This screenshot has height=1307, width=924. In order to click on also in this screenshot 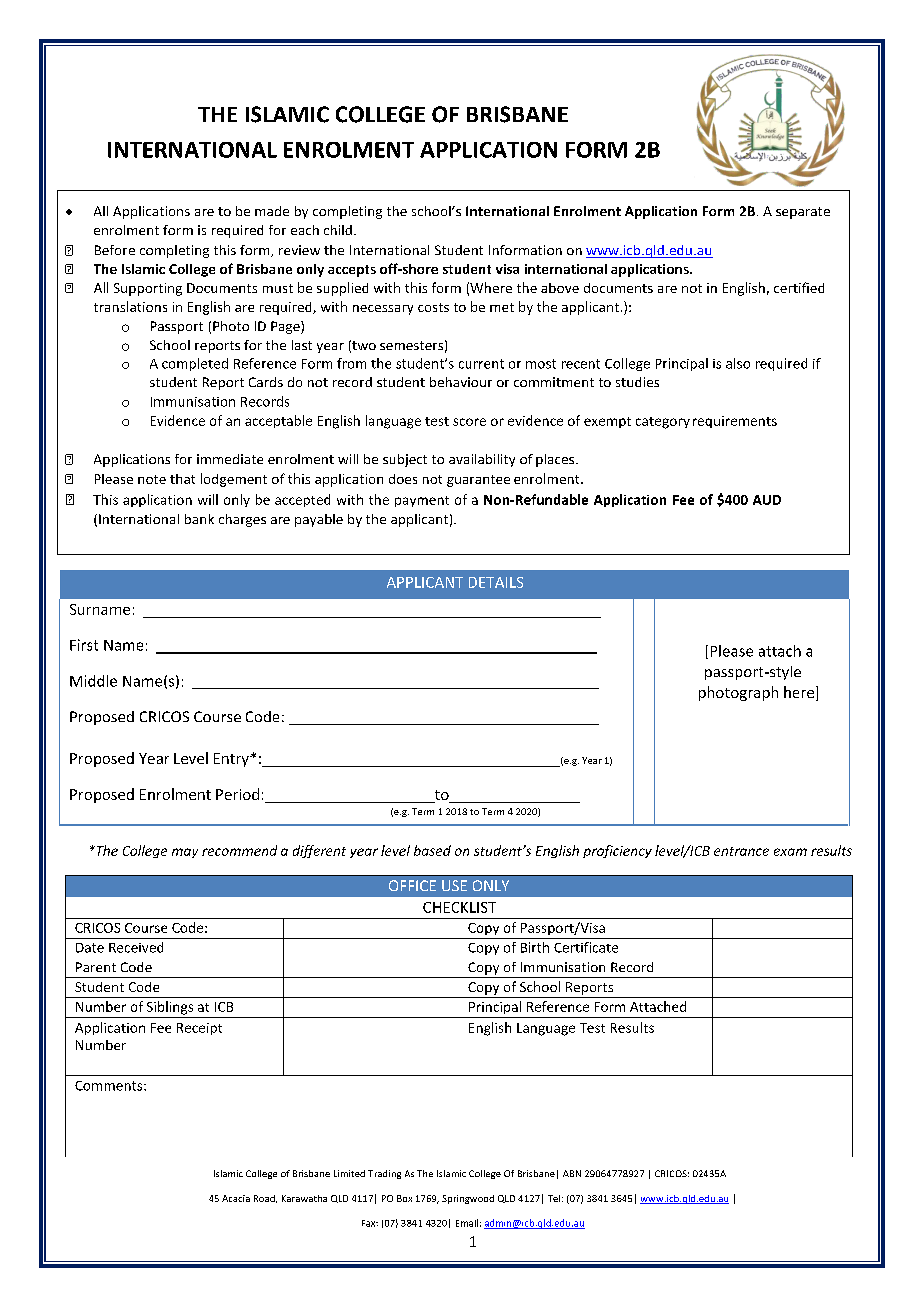, I will do `click(738, 363)`.
